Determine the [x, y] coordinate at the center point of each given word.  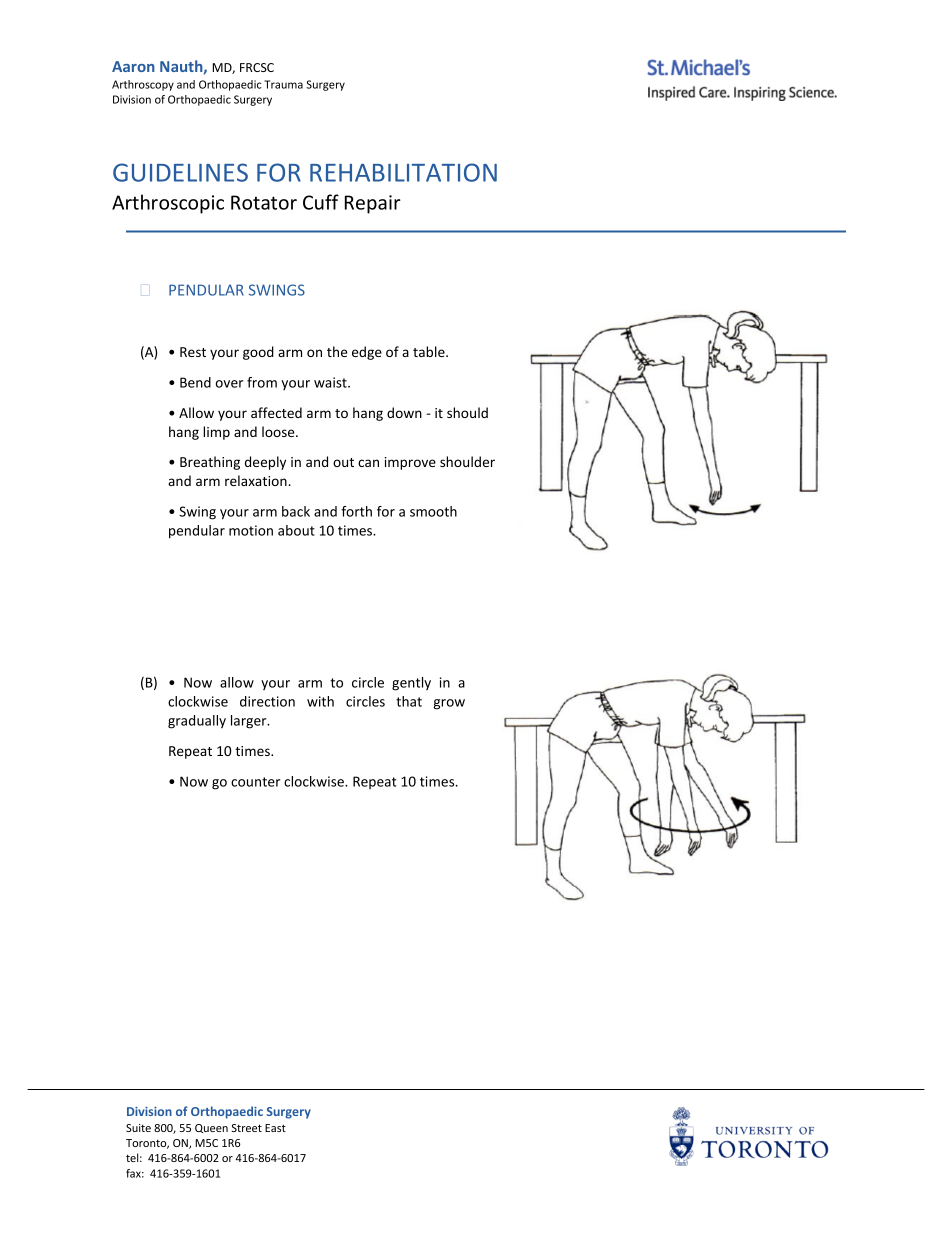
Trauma [283, 84]
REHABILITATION [403, 172]
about [296, 530]
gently [411, 684]
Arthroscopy [143, 85]
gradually [197, 722]
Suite [138, 1128]
